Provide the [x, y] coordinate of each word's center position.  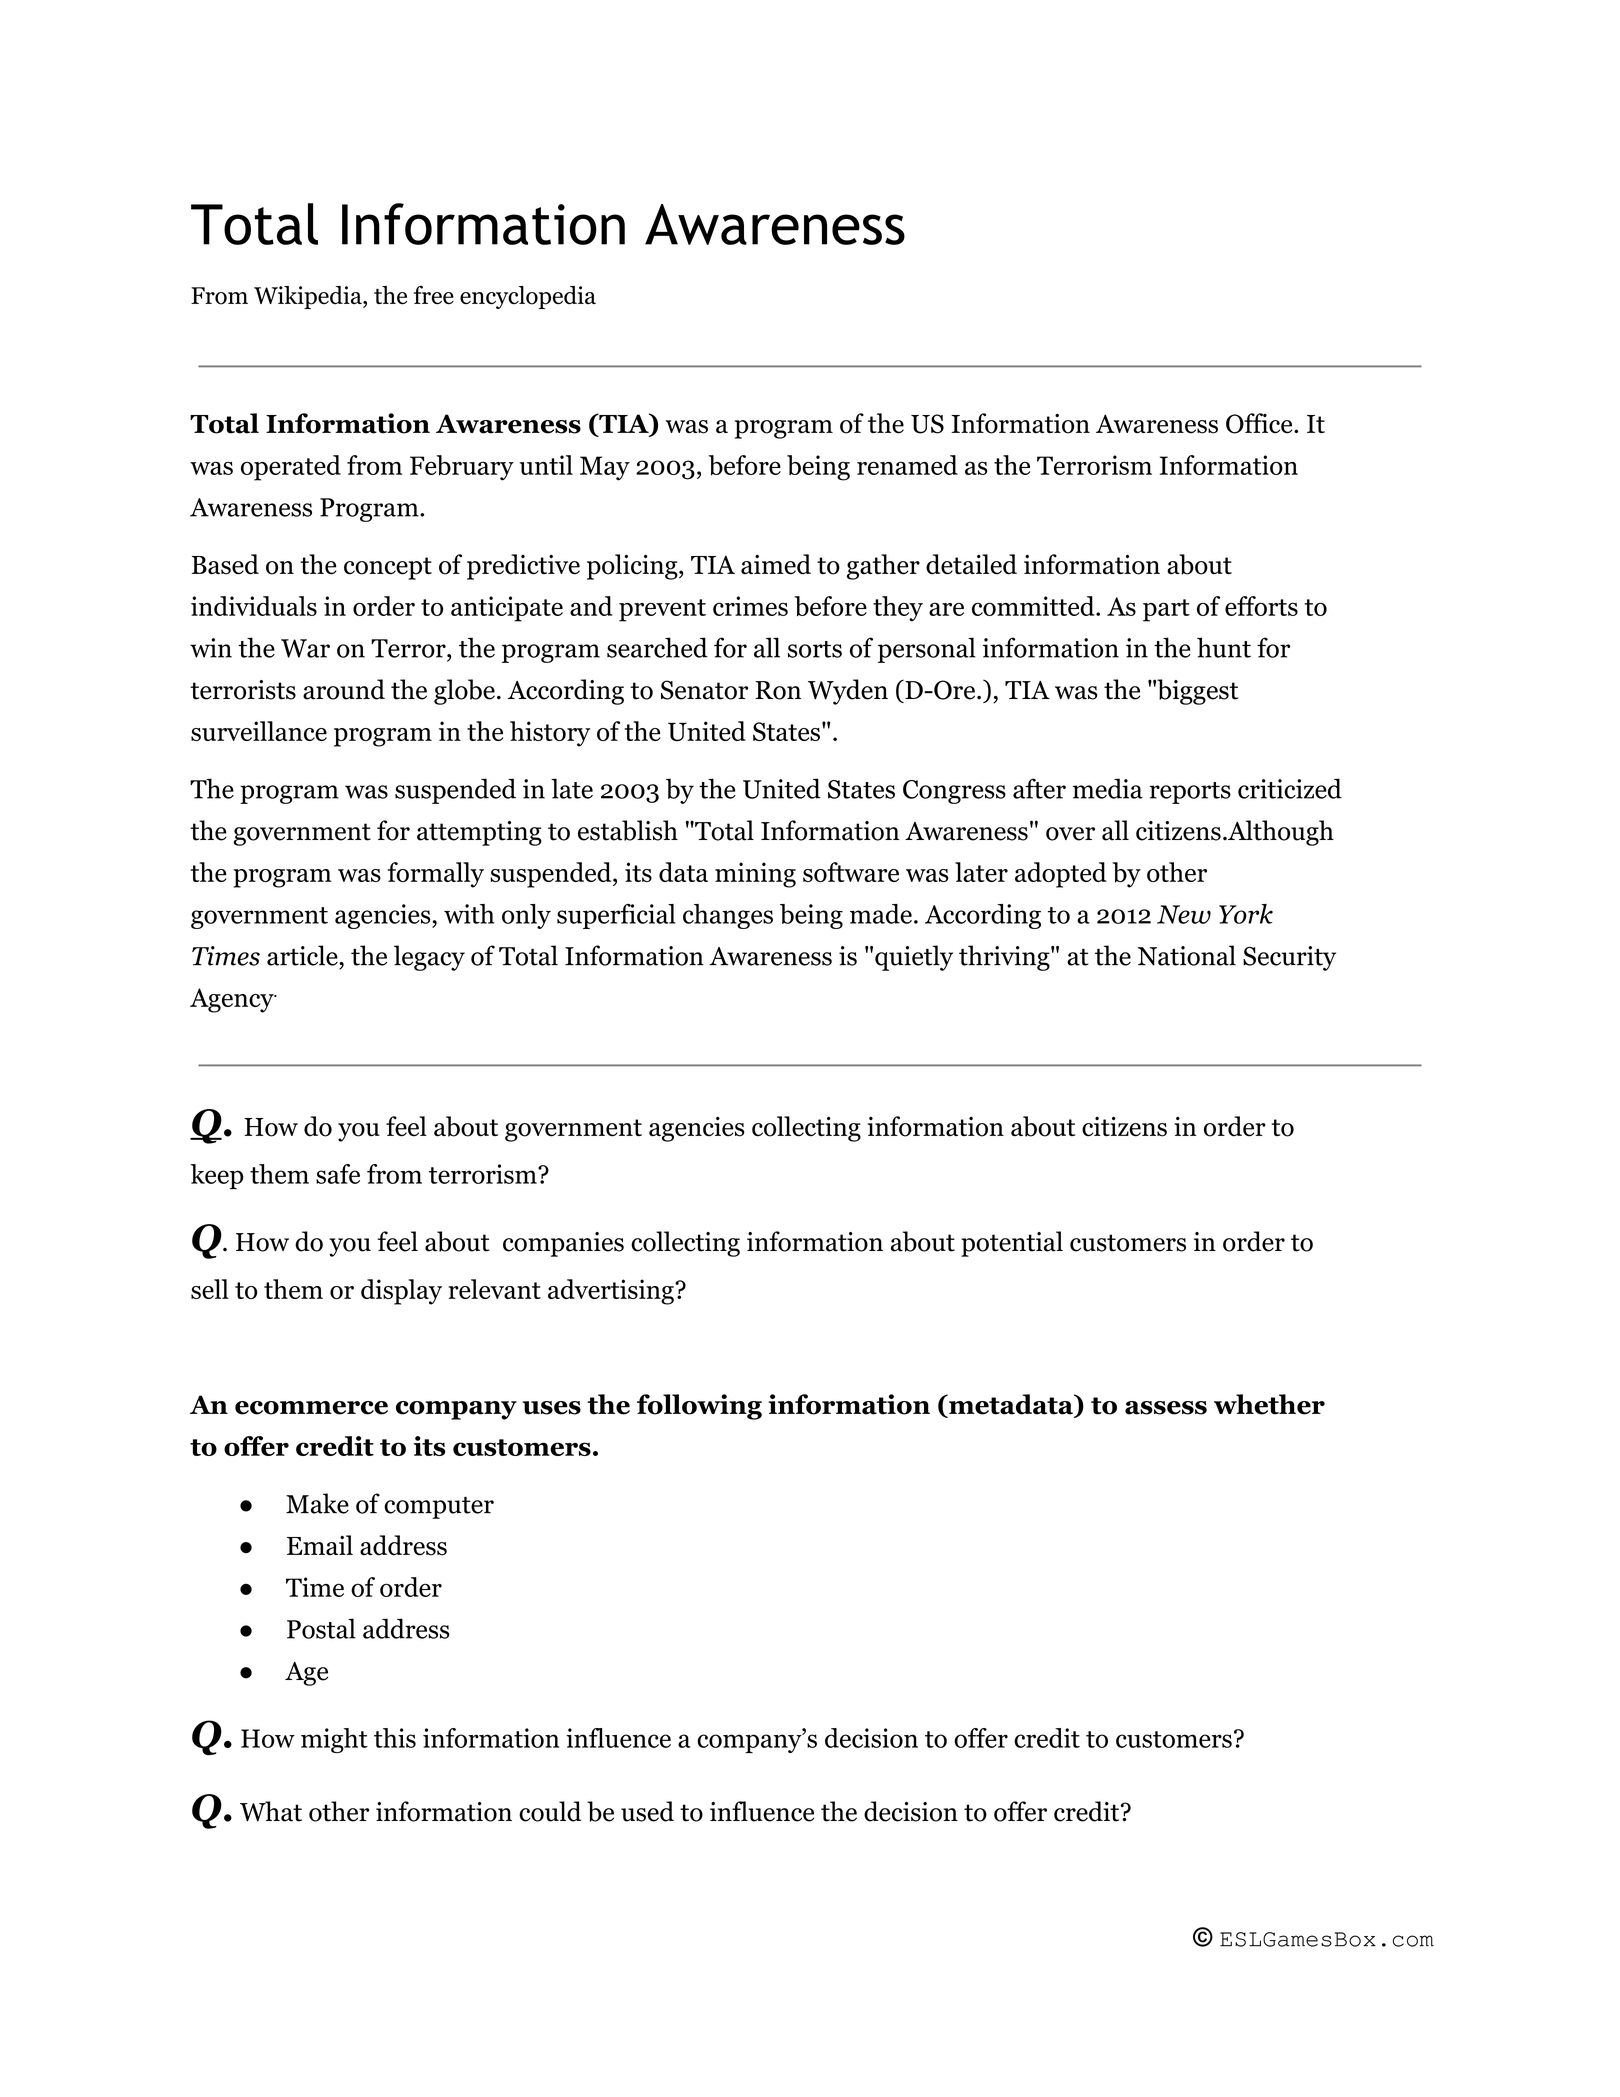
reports [1190, 793]
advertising [612, 1292]
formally [436, 875]
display [401, 1292]
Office [1260, 423]
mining [755, 875]
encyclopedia [528, 297]
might [334, 1740]
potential [1012, 1244]
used [647, 1811]
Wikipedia [309, 297]
